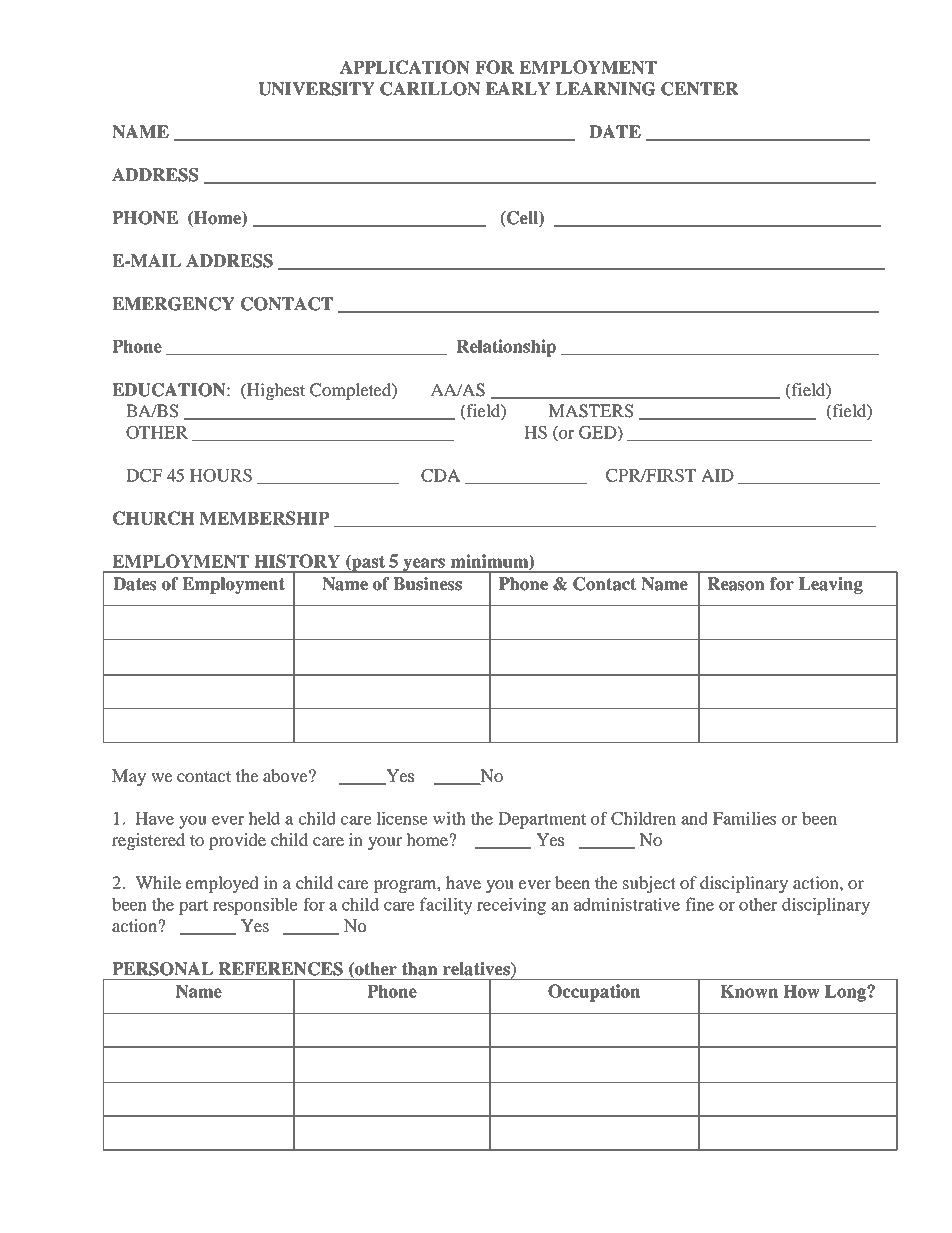 The image size is (952, 1233). Describe the element at coordinates (424, 565) in the screenshot. I see `years` at that location.
